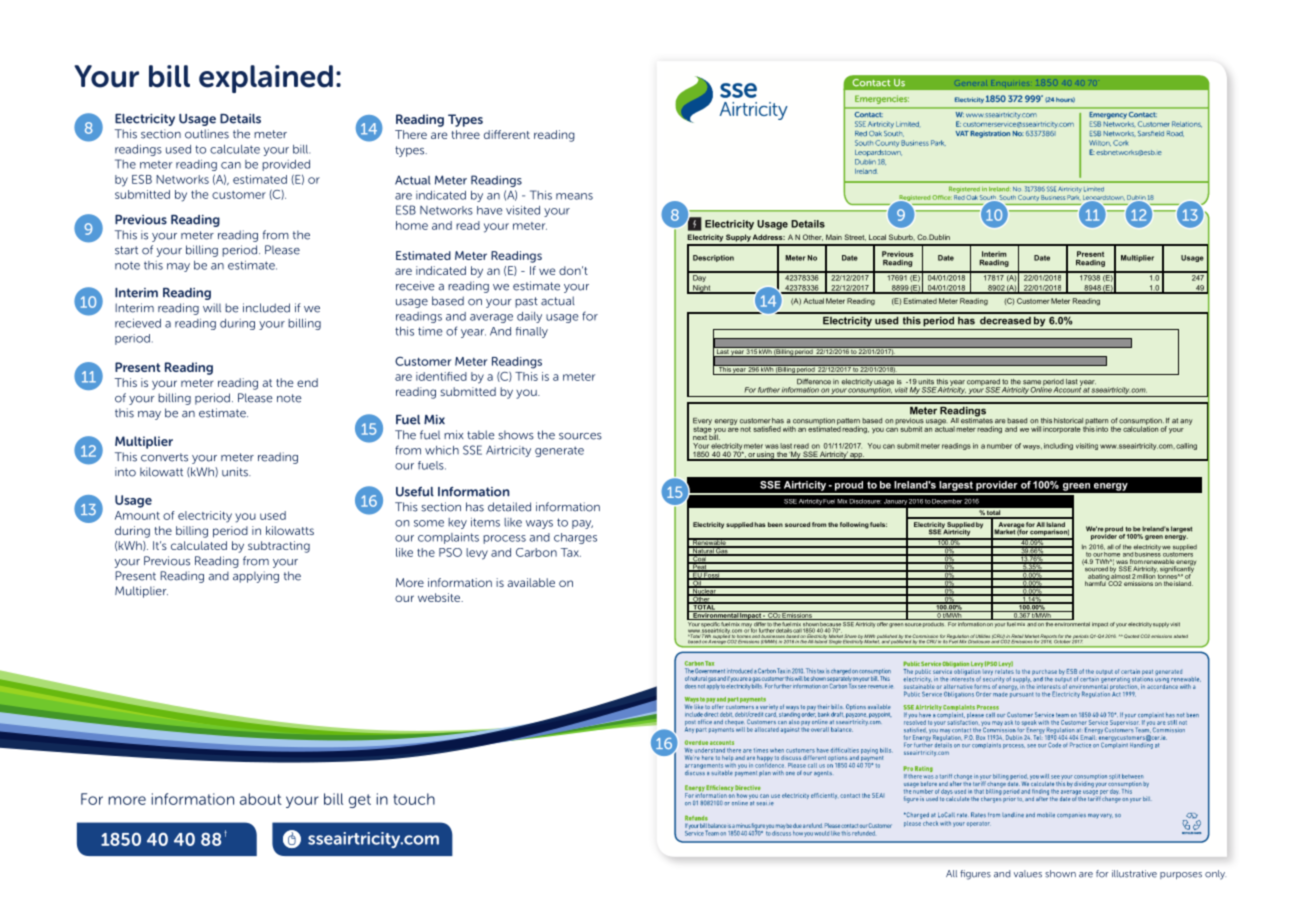 Image resolution: width=1290 pixels, height=924 pixels. What do you see at coordinates (882, 624) in the screenshot?
I see `offer` at bounding box center [882, 624].
